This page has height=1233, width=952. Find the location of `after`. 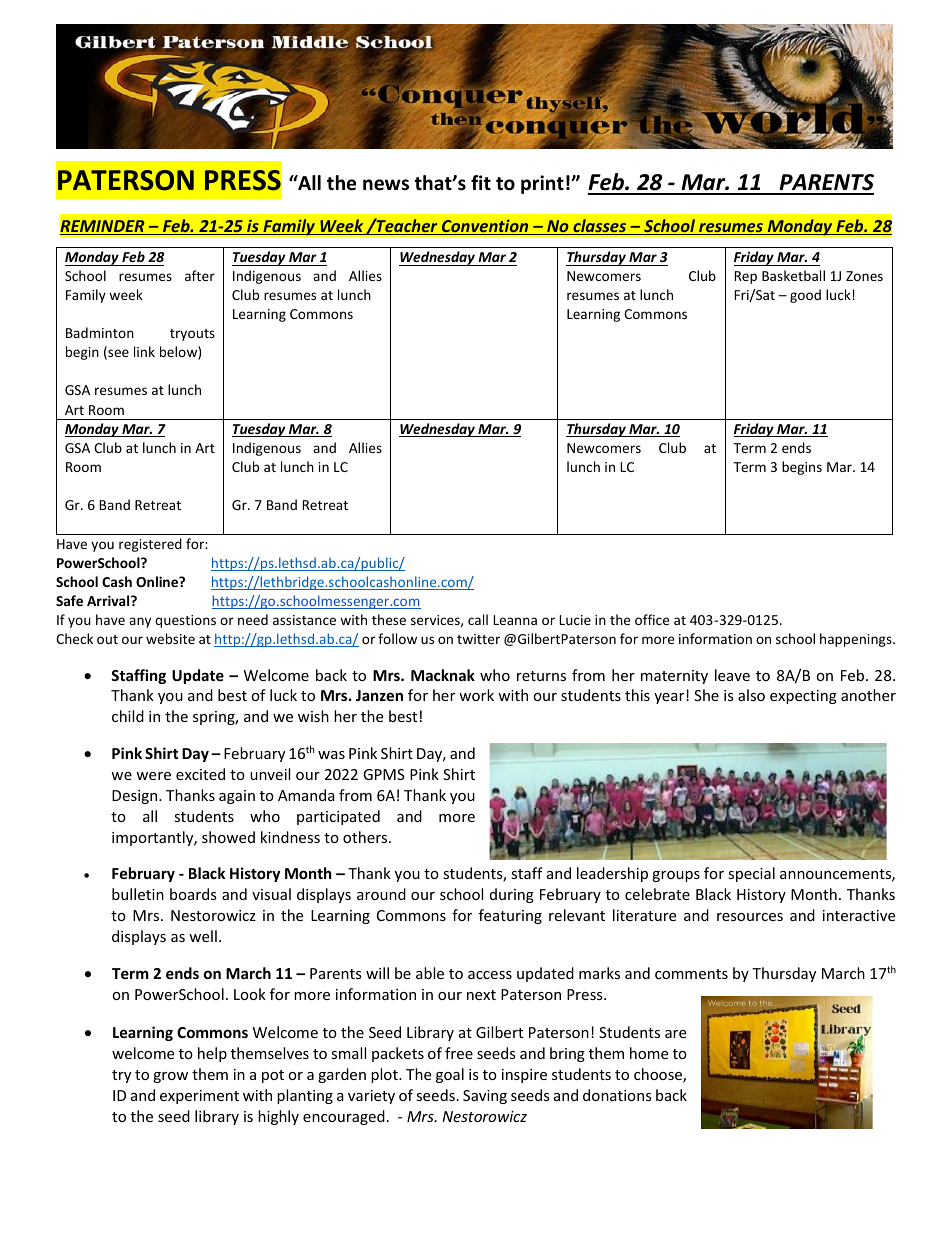

after is located at coordinates (200, 275).
